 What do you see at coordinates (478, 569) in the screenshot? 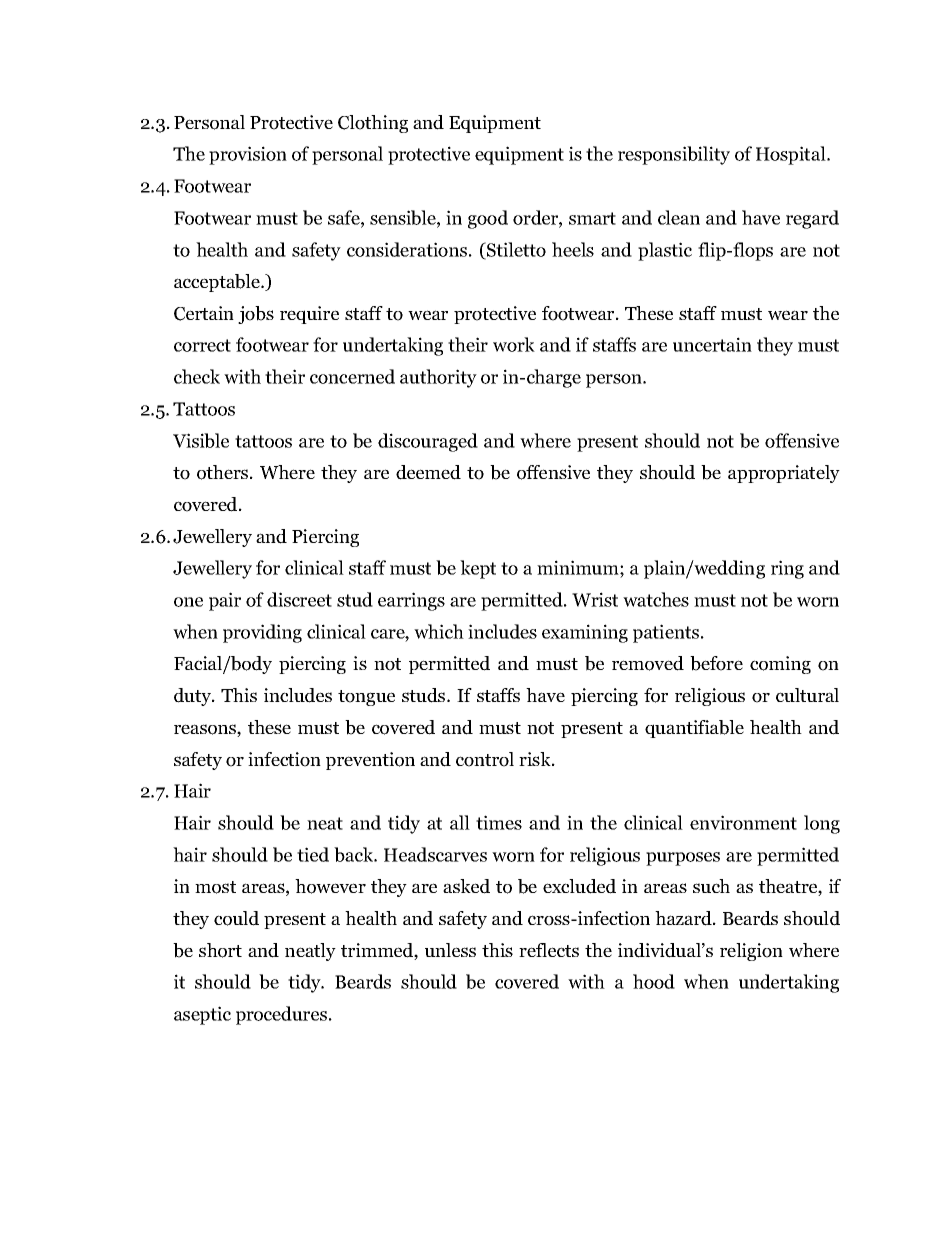
I see `kept` at bounding box center [478, 569].
